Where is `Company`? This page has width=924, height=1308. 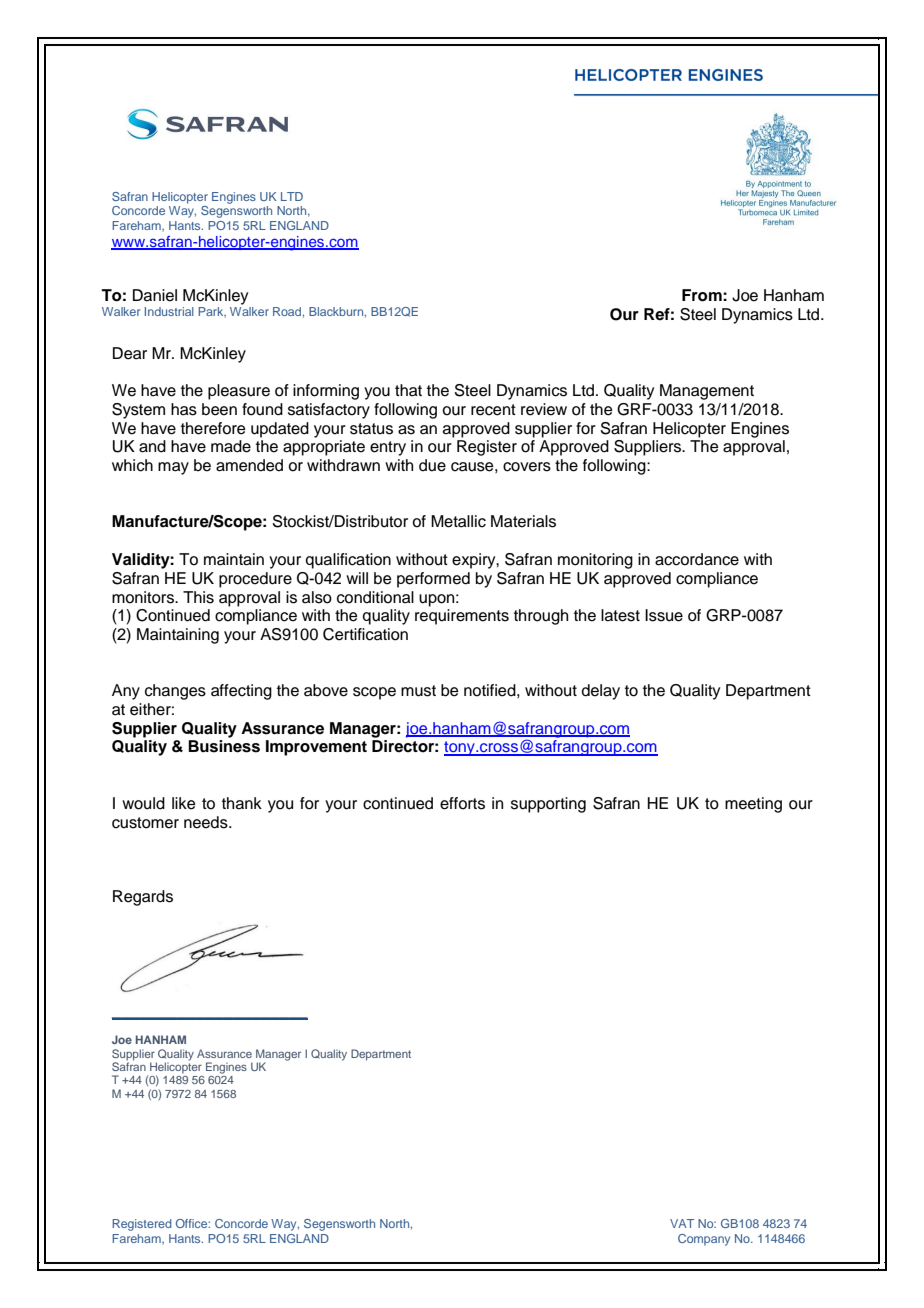 Company is located at coordinates (704, 1240).
